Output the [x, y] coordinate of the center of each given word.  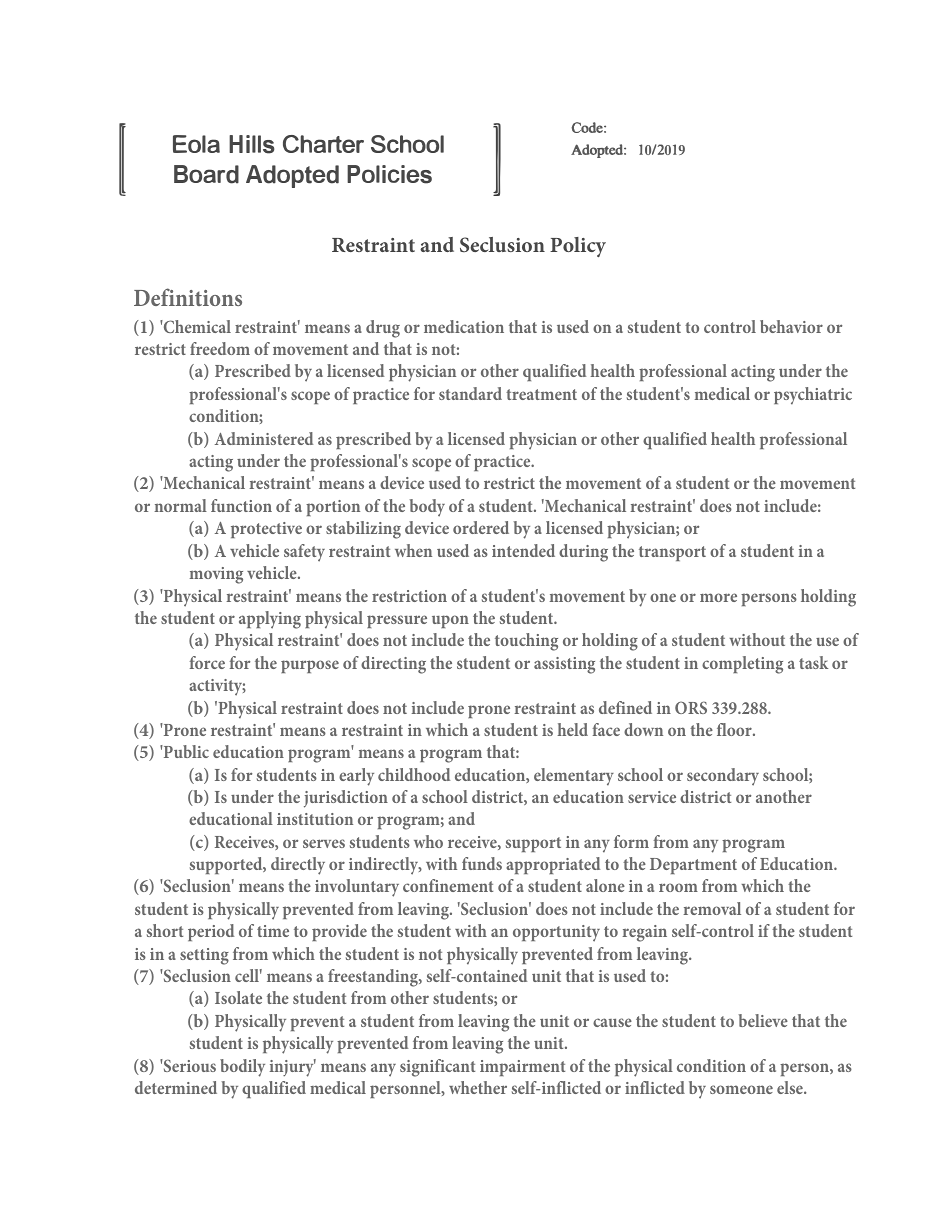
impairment [522, 1068]
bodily [242, 1068]
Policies [389, 174]
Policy [578, 247]
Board [206, 174]
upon [450, 621]
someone [741, 1089]
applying [270, 620]
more [718, 597]
